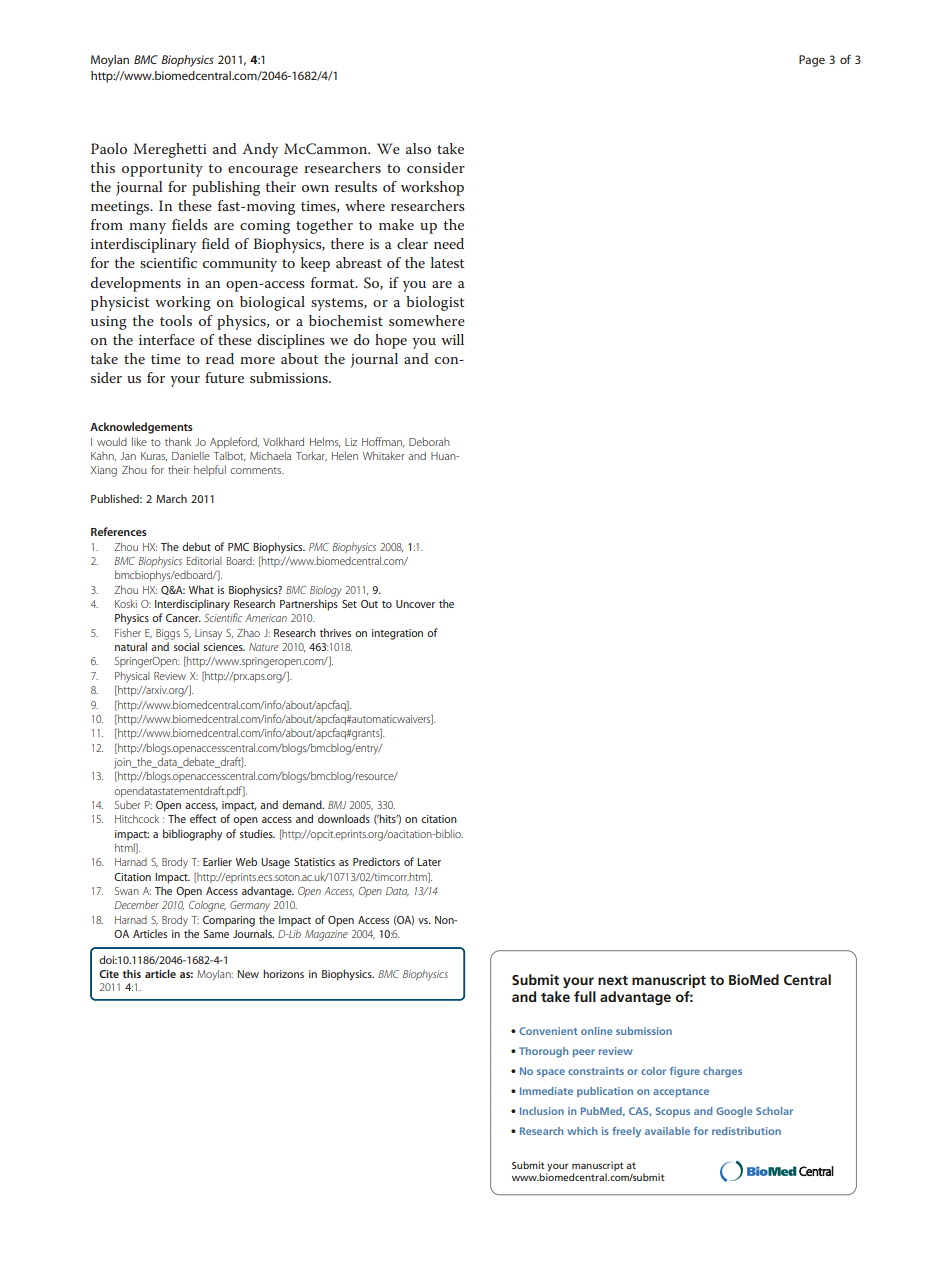  What do you see at coordinates (248, 974) in the screenshot?
I see `New` at bounding box center [248, 974].
